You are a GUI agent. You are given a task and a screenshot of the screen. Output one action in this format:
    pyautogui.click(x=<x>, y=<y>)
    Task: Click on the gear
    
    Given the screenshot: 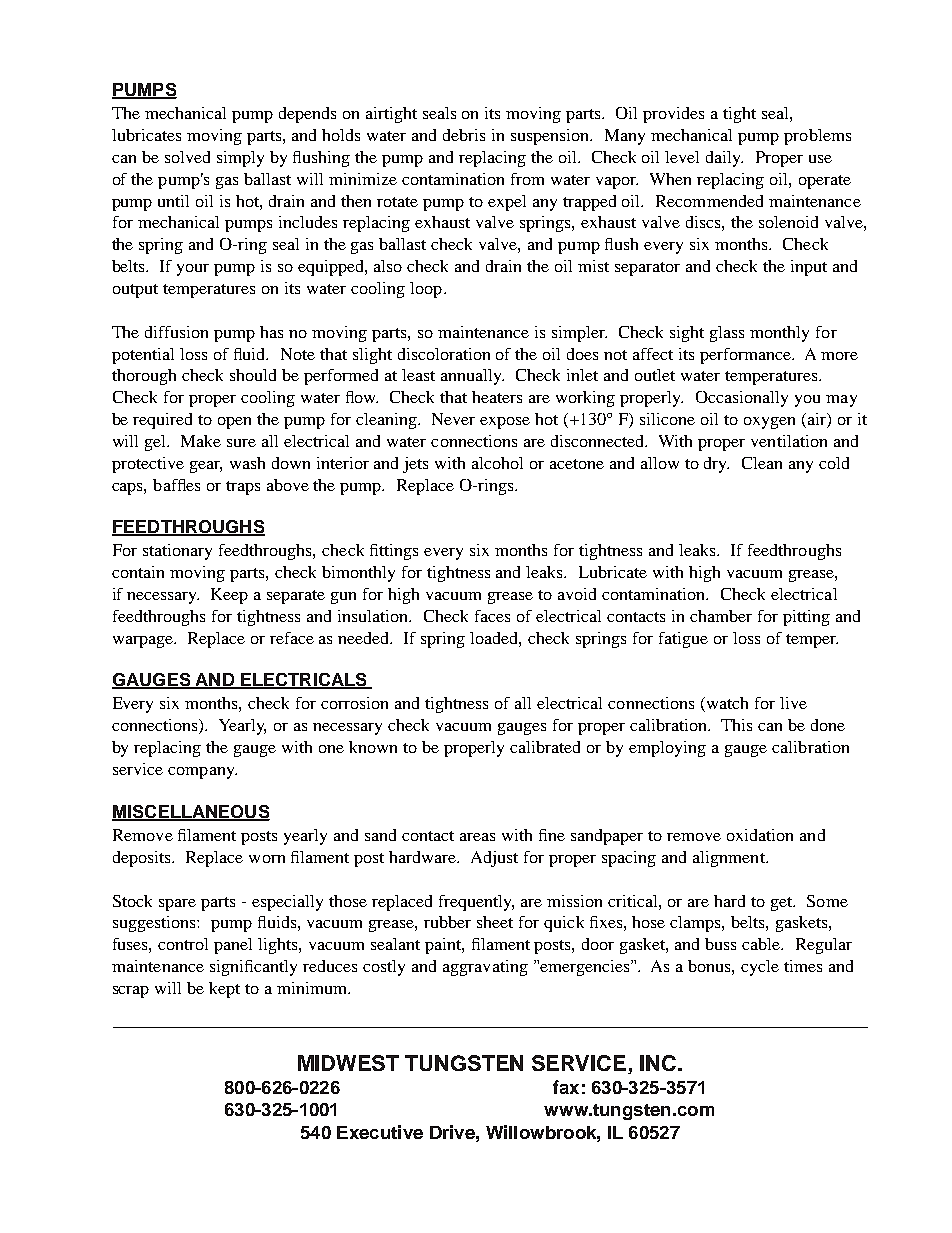 What is the action you would take?
    pyautogui.click(x=206, y=467)
